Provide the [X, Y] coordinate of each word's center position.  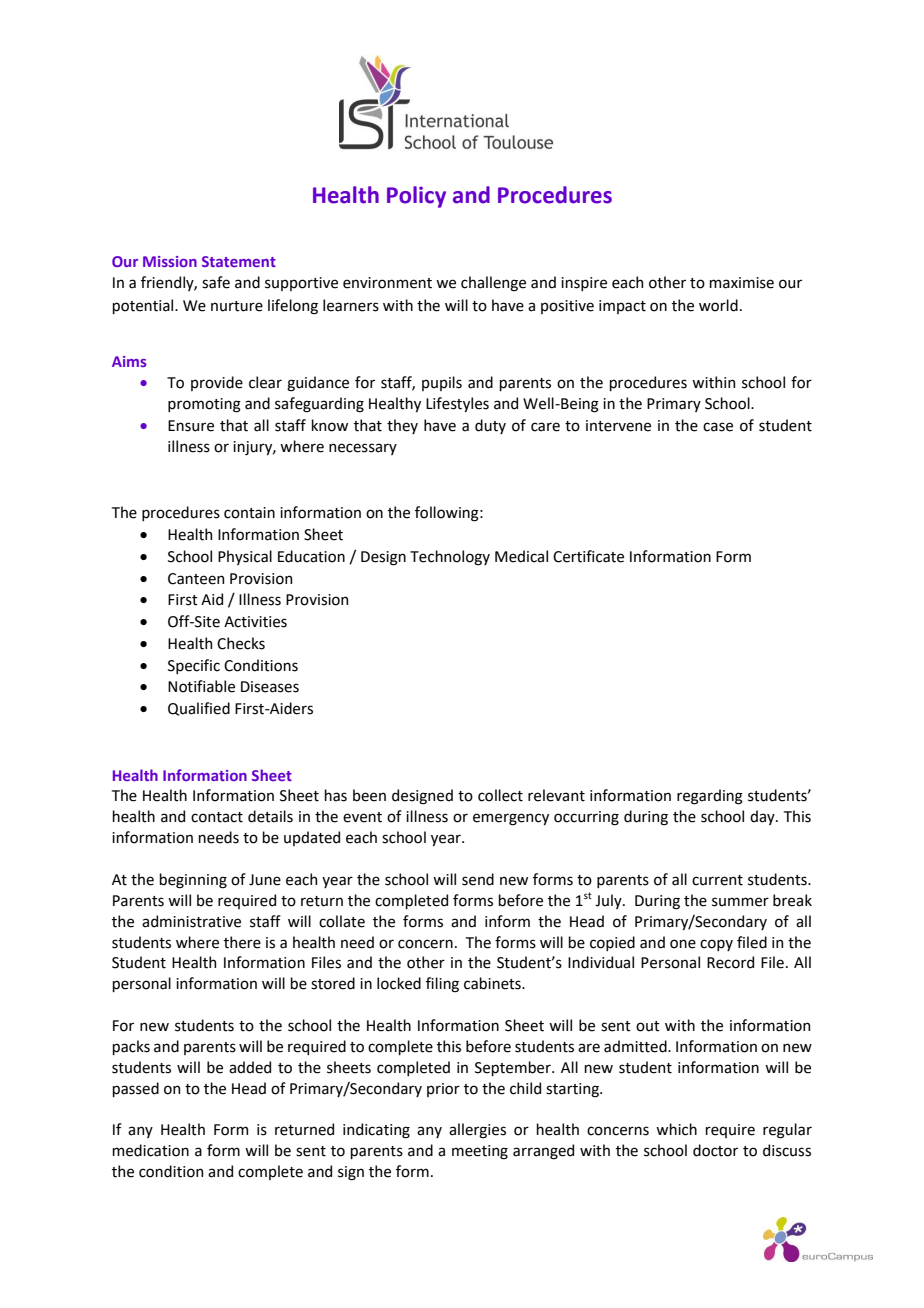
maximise [741, 283]
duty [490, 426]
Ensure [191, 426]
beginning [193, 881]
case [718, 427]
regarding [710, 797]
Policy [416, 197]
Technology [450, 558]
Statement [239, 261]
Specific [194, 666]
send [478, 879]
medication [150, 1150]
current [717, 880]
